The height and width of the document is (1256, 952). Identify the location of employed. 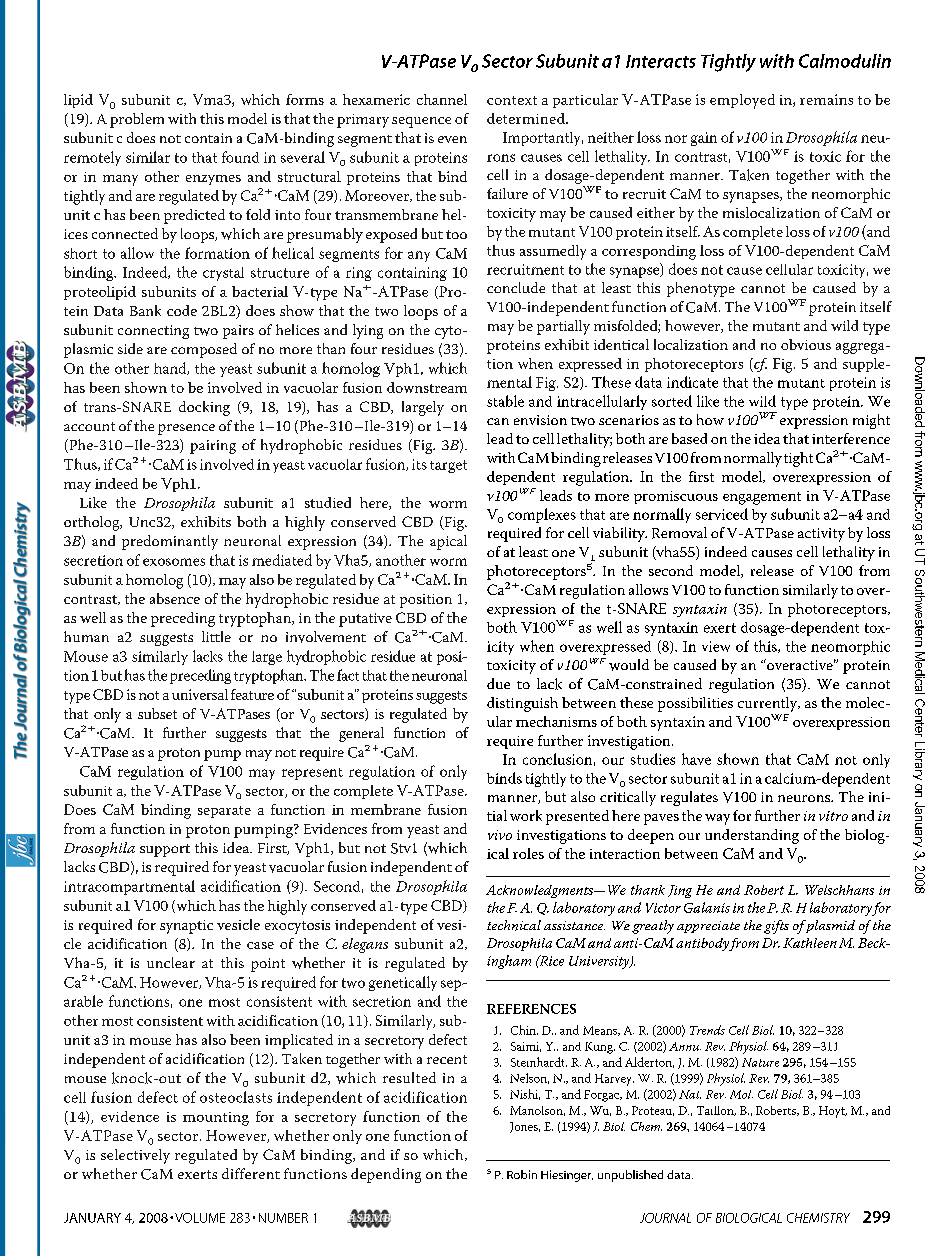
(742, 101).
